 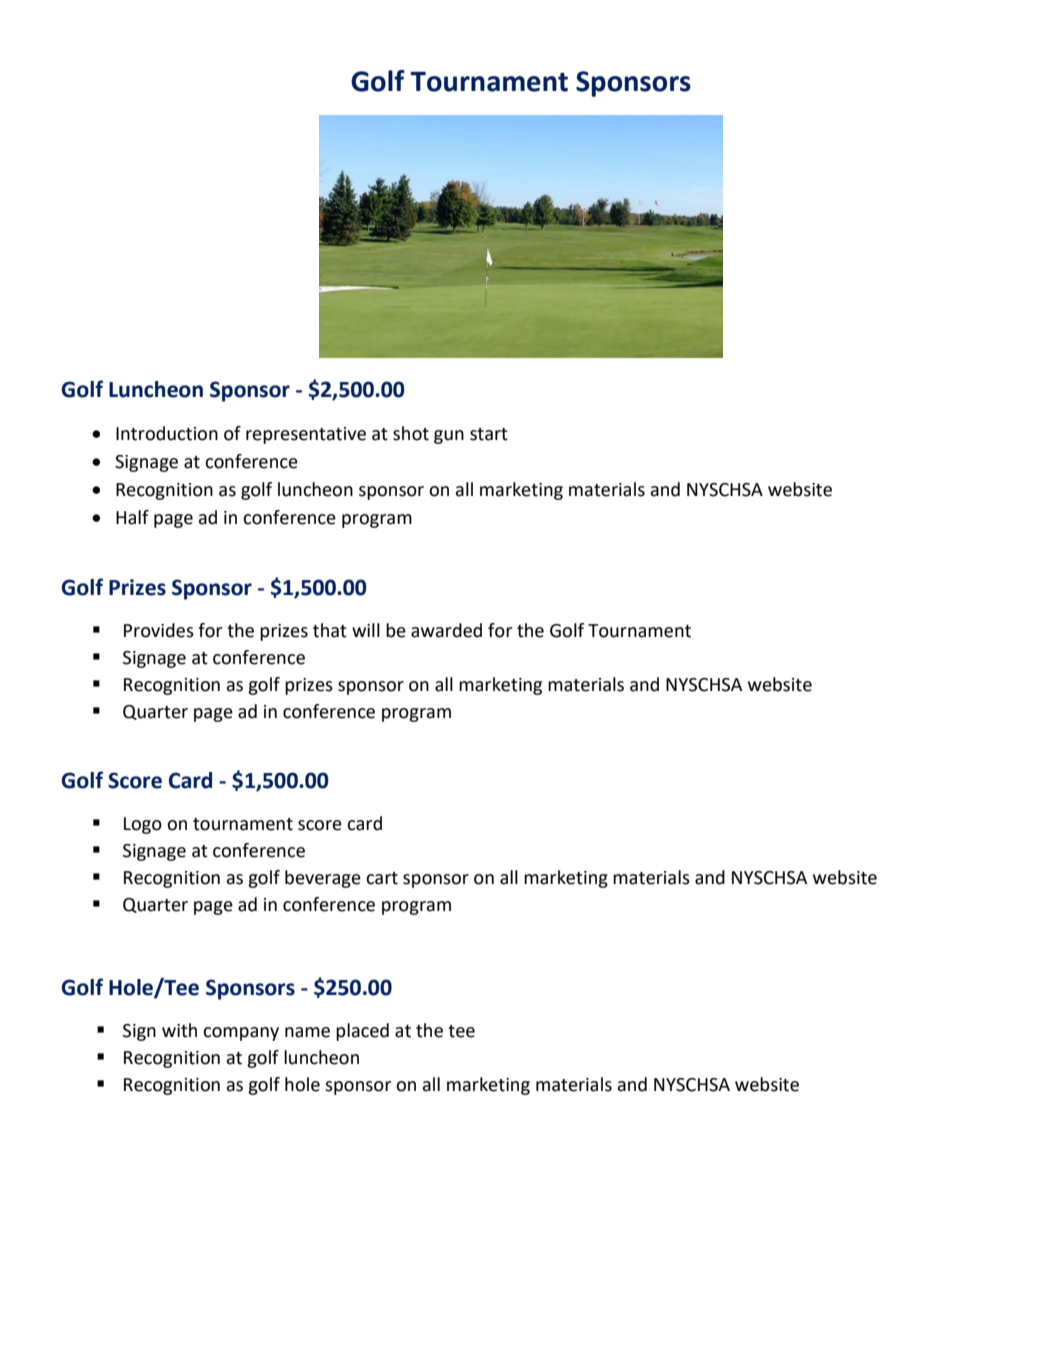 I want to click on with, so click(x=179, y=1030).
